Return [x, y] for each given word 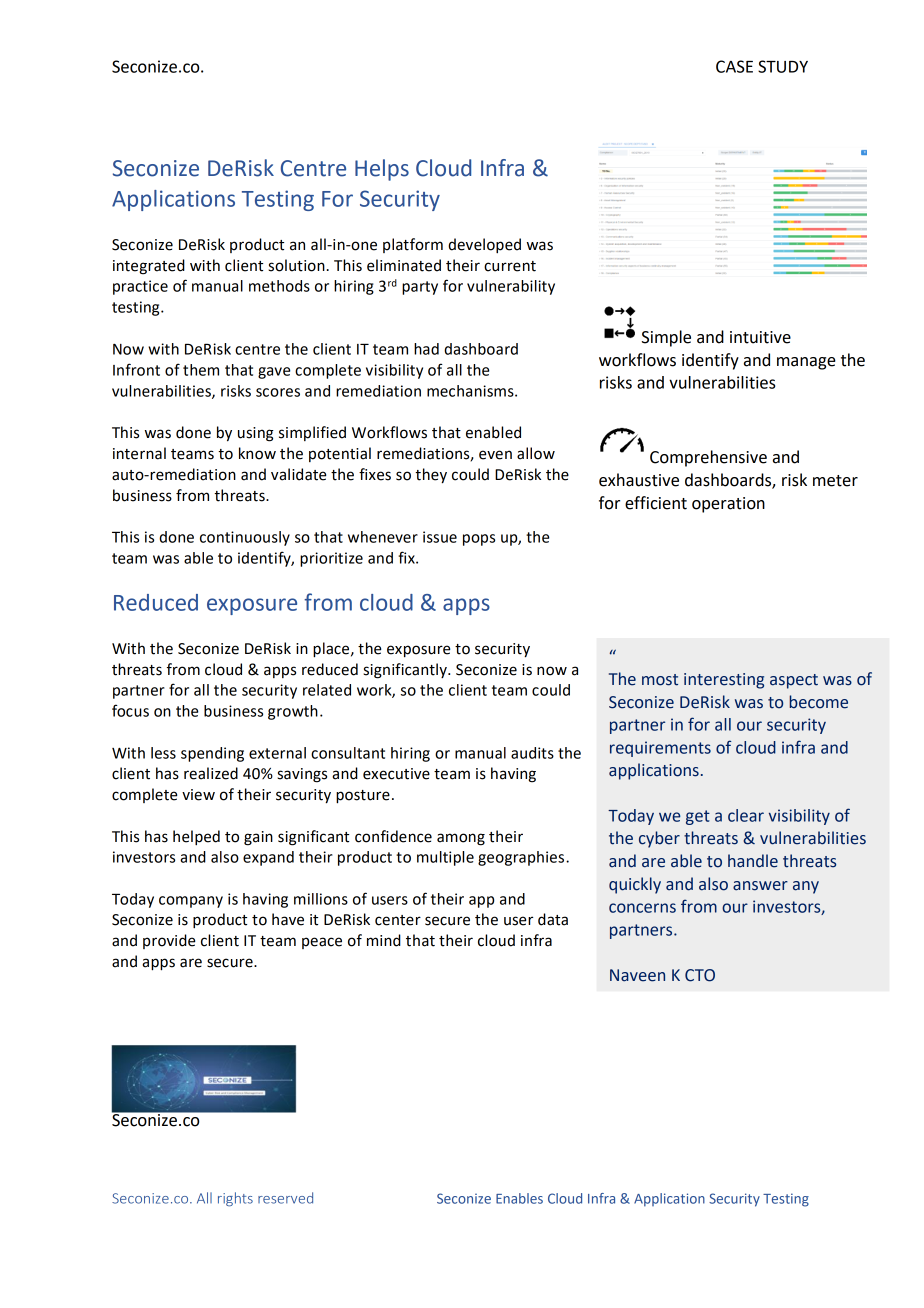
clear [746, 815]
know [257, 453]
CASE [734, 66]
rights [235, 1199]
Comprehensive [708, 458]
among [461, 839]
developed [484, 245]
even [495, 455]
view [198, 795]
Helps [382, 170]
